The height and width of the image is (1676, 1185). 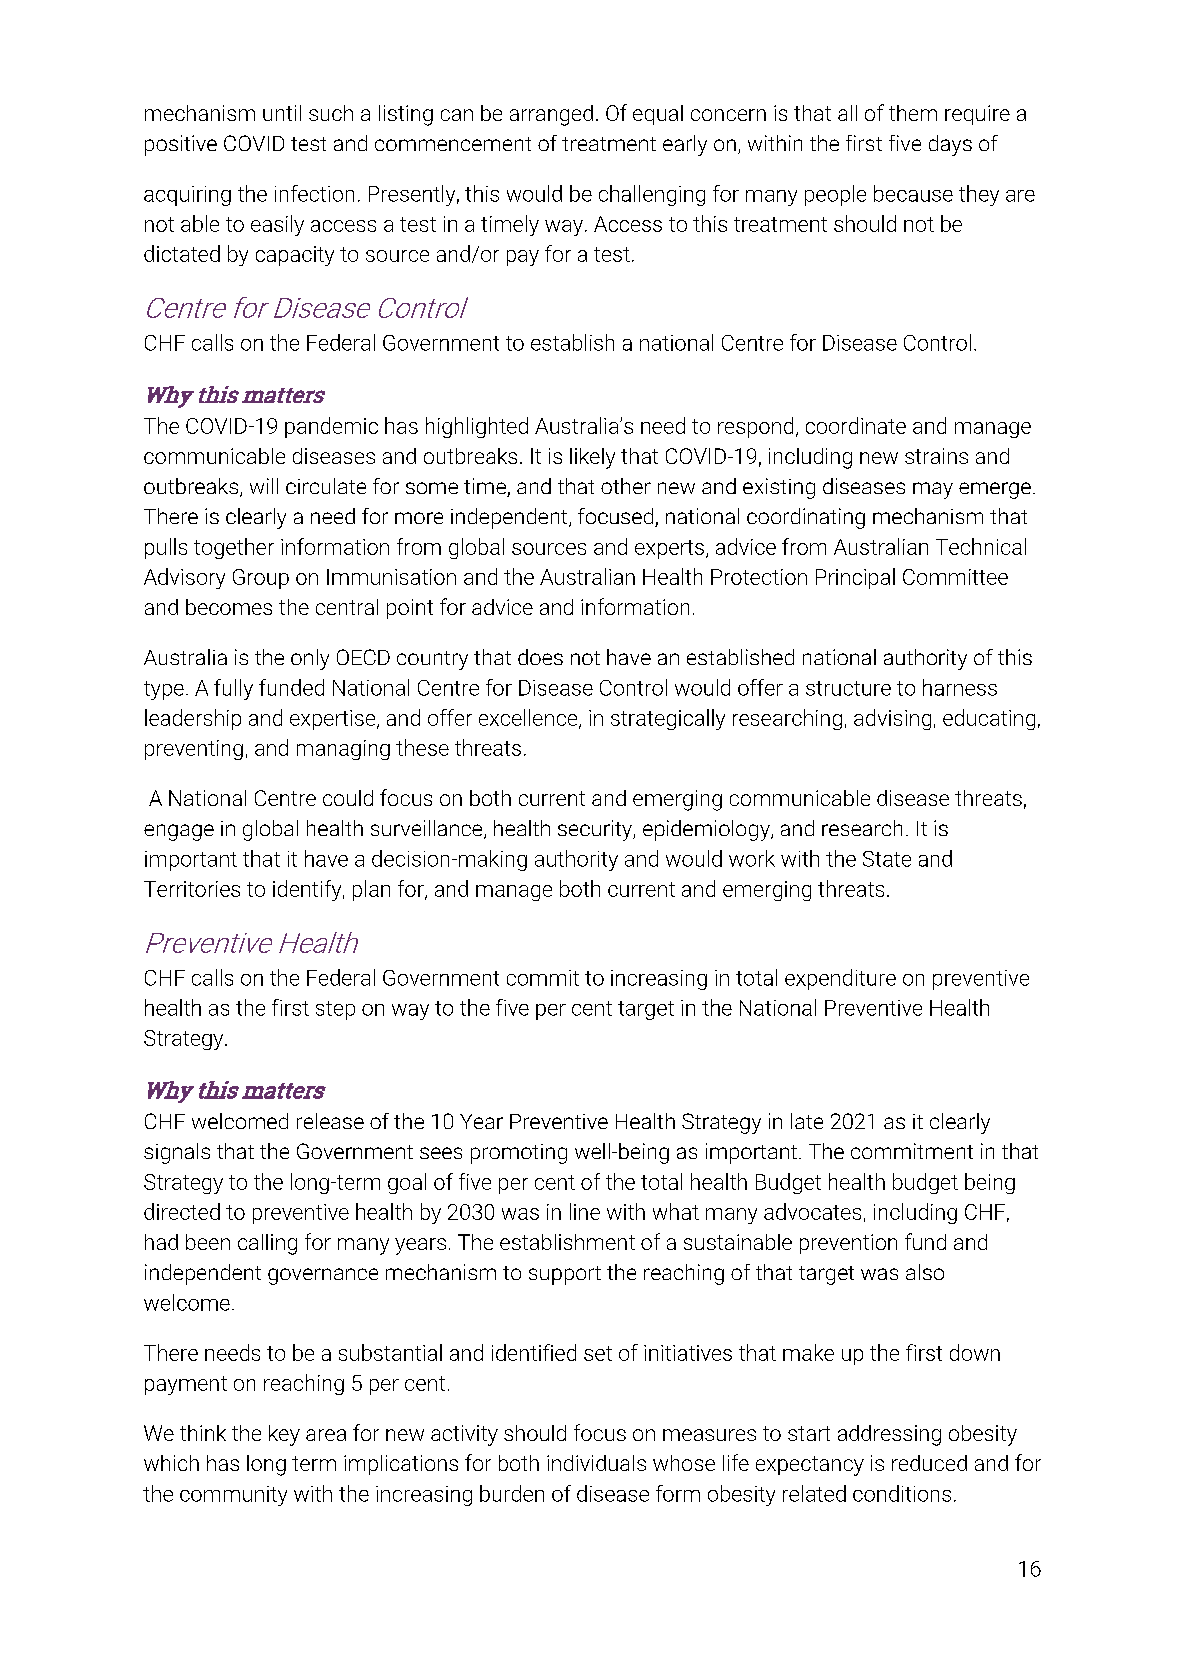 I want to click on may, so click(x=933, y=490).
